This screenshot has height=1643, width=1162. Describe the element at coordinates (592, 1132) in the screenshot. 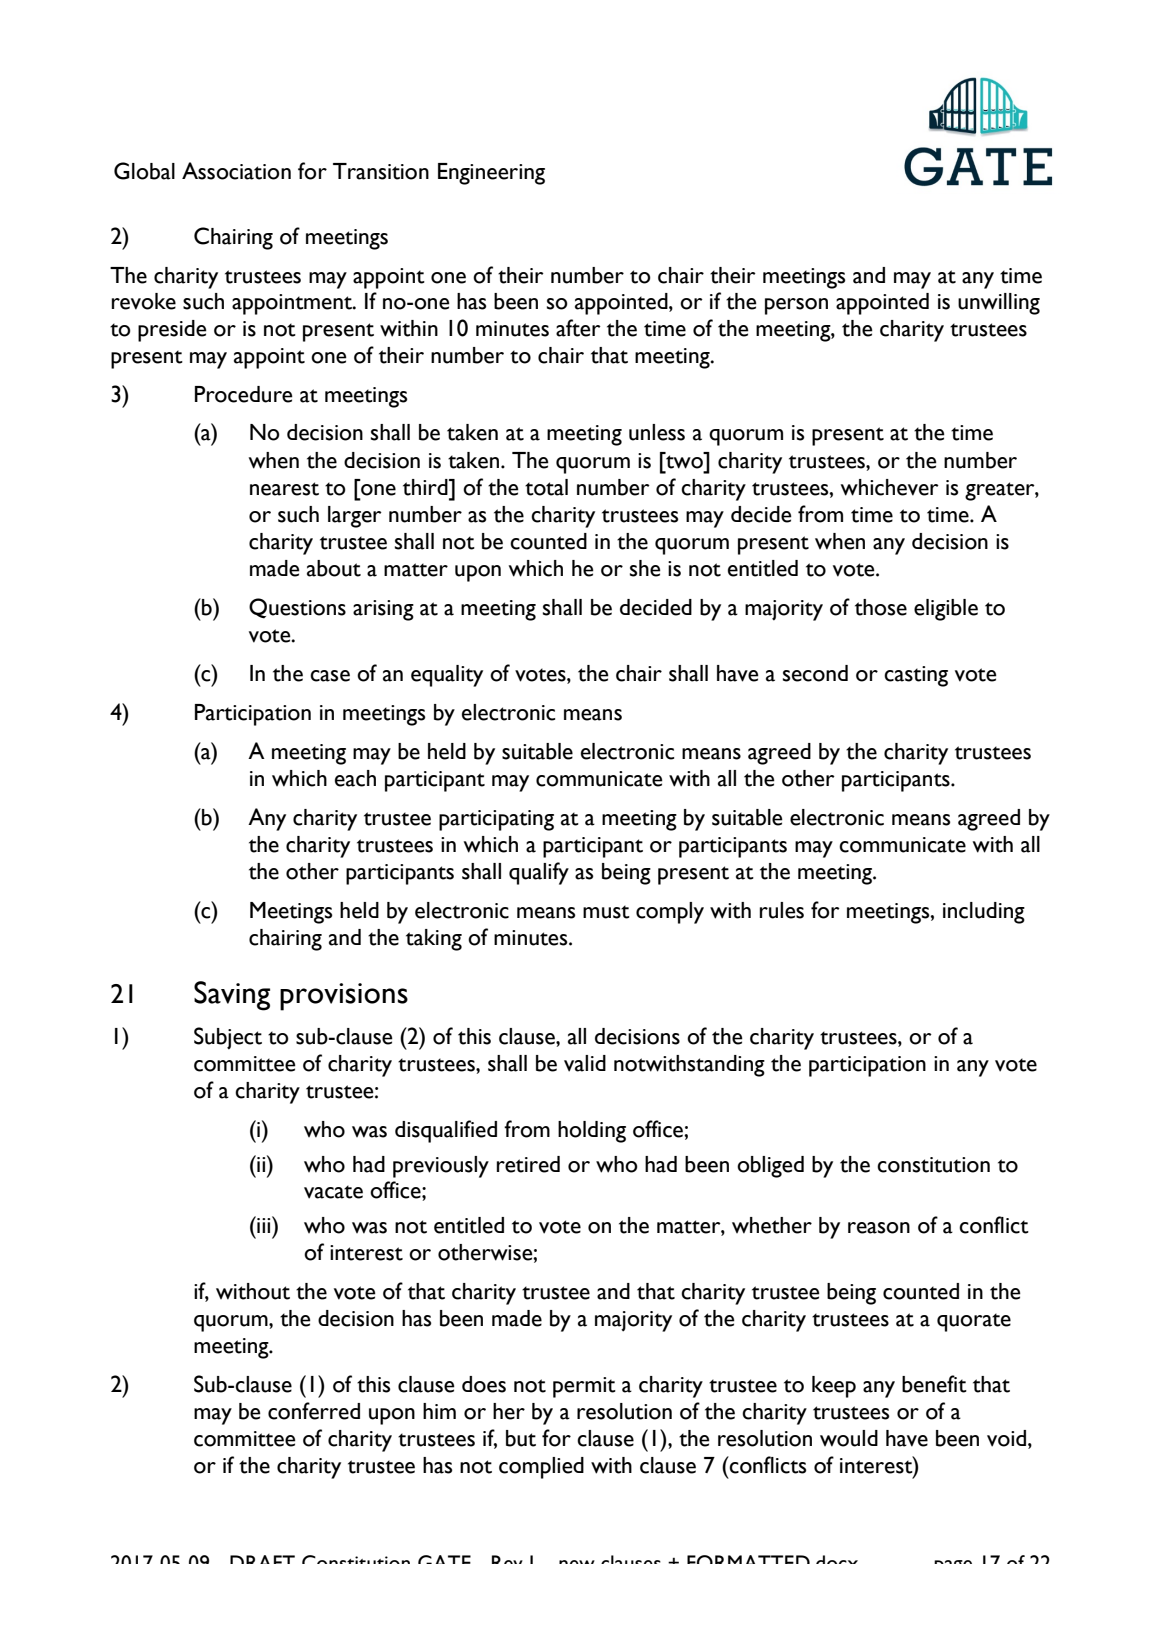

I see `holding` at that location.
